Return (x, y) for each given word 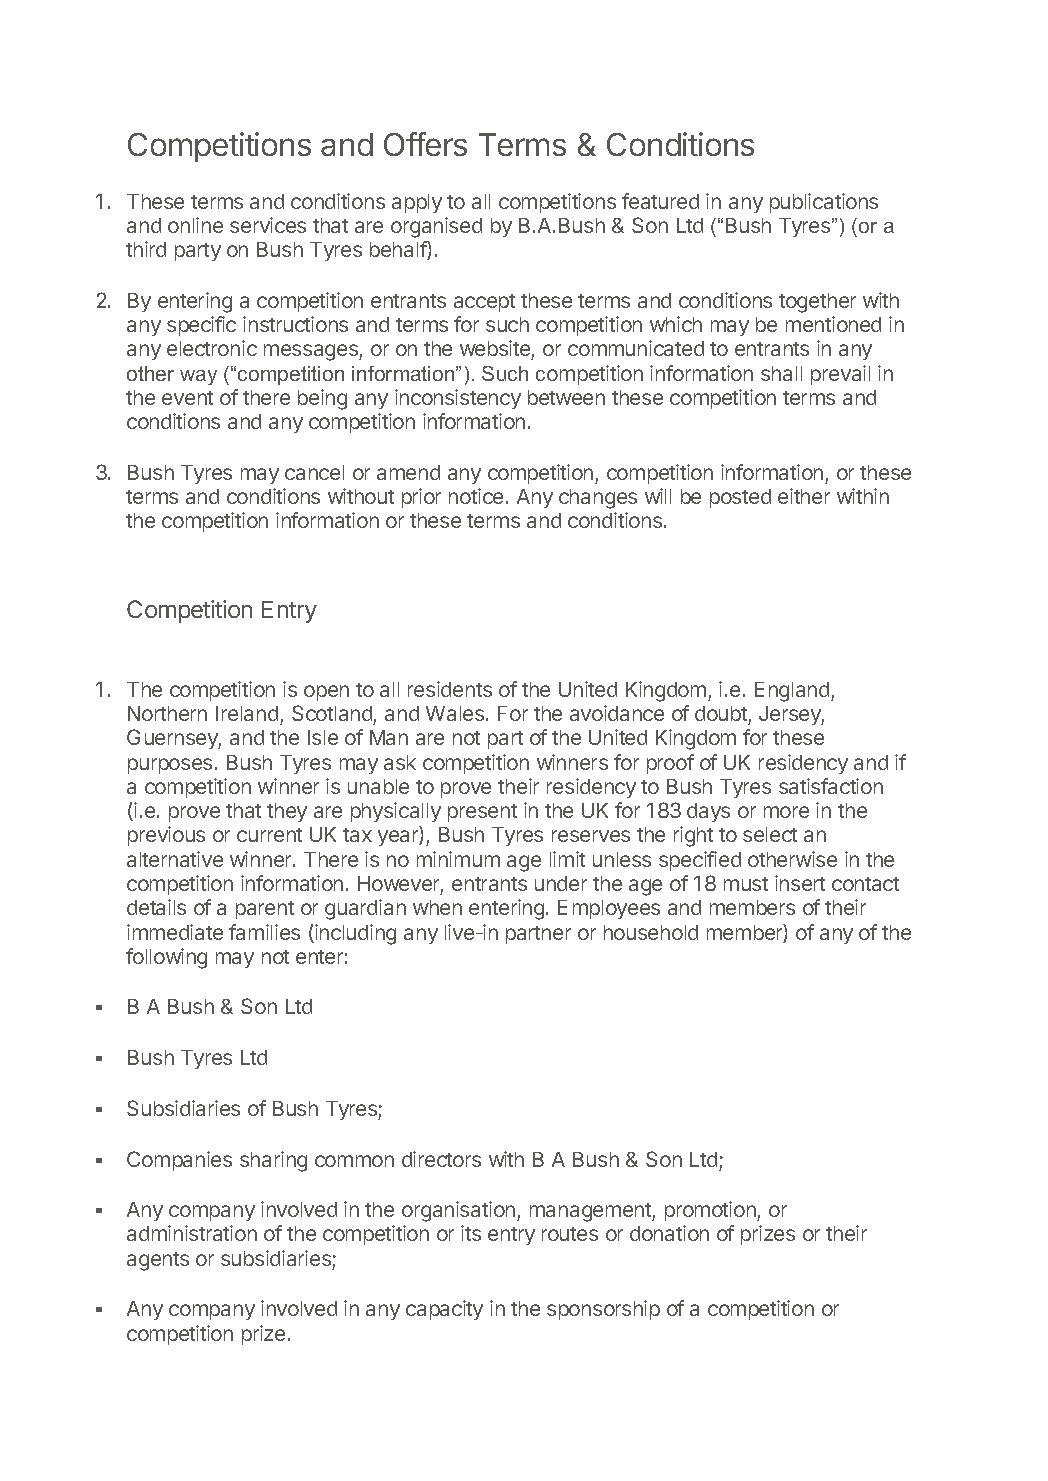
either (804, 496)
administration (192, 1233)
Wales (456, 713)
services (268, 225)
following (166, 958)
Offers (425, 144)
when (437, 907)
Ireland (247, 713)
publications (824, 203)
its (471, 1233)
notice (476, 496)
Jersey (791, 715)
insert (800, 883)
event (187, 398)
